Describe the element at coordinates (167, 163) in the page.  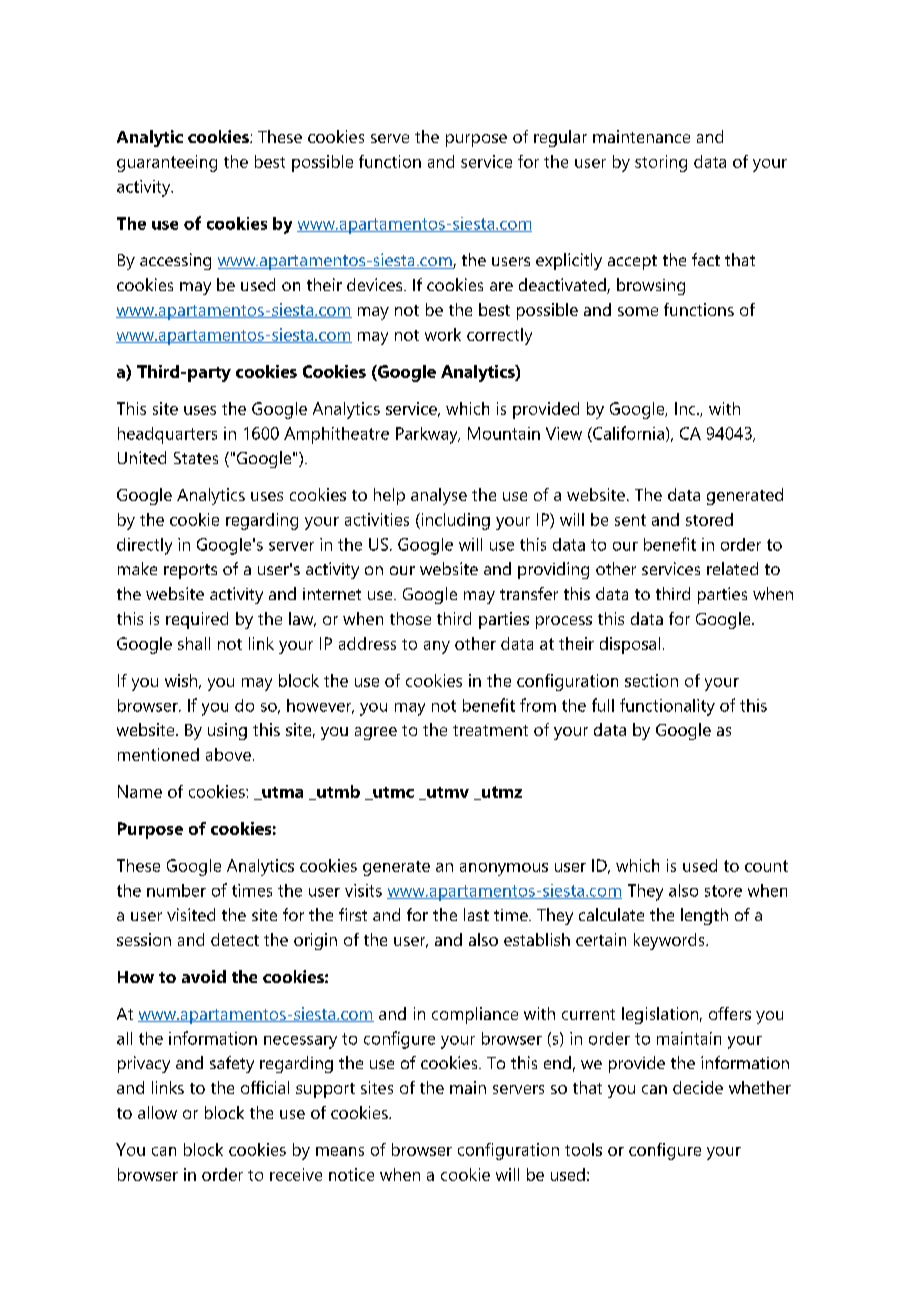
I see `guaranteeing` at that location.
